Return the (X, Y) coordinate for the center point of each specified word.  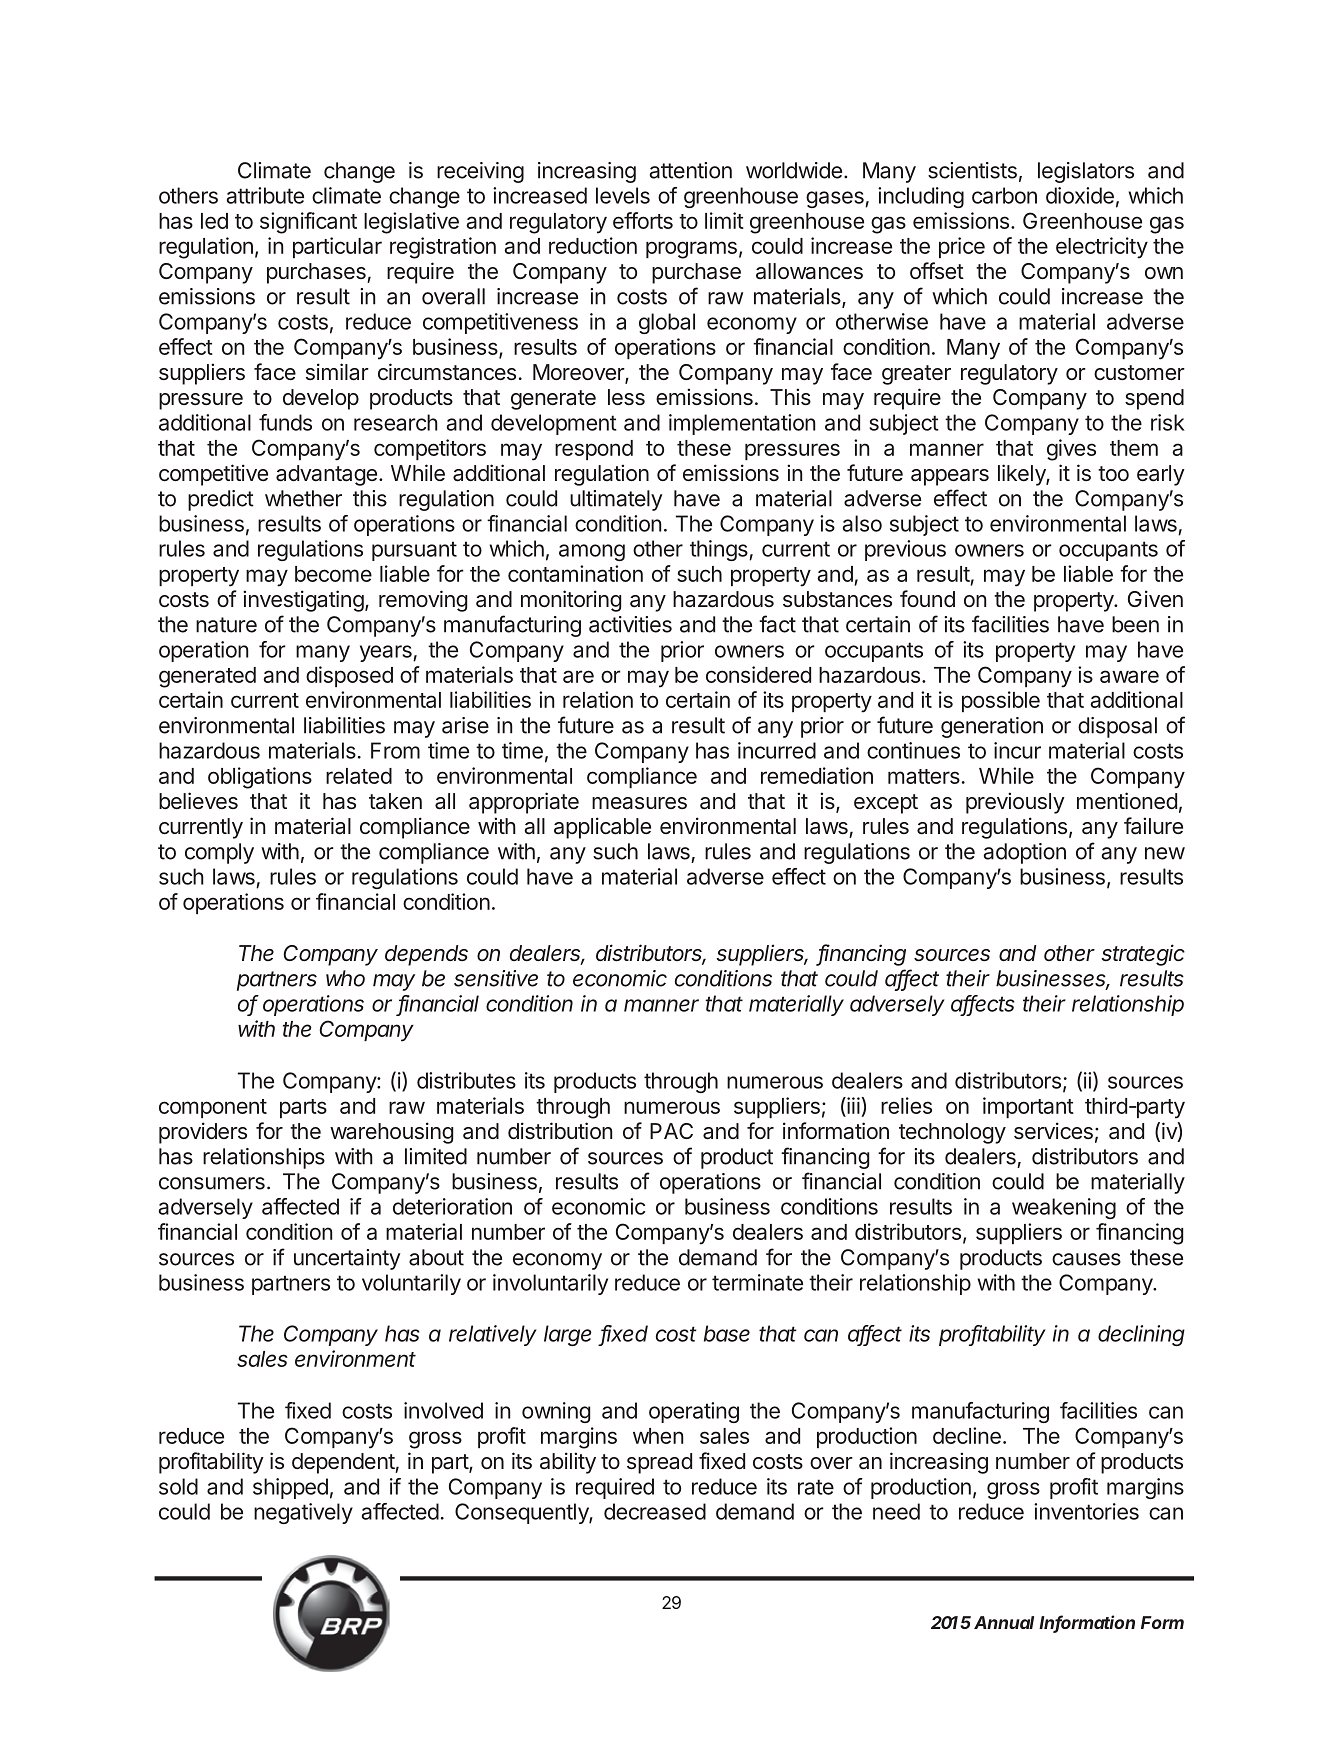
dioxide (1080, 195)
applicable (602, 828)
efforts (643, 220)
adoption (1025, 853)
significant (308, 223)
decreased (655, 1511)
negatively (303, 1513)
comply (219, 853)
